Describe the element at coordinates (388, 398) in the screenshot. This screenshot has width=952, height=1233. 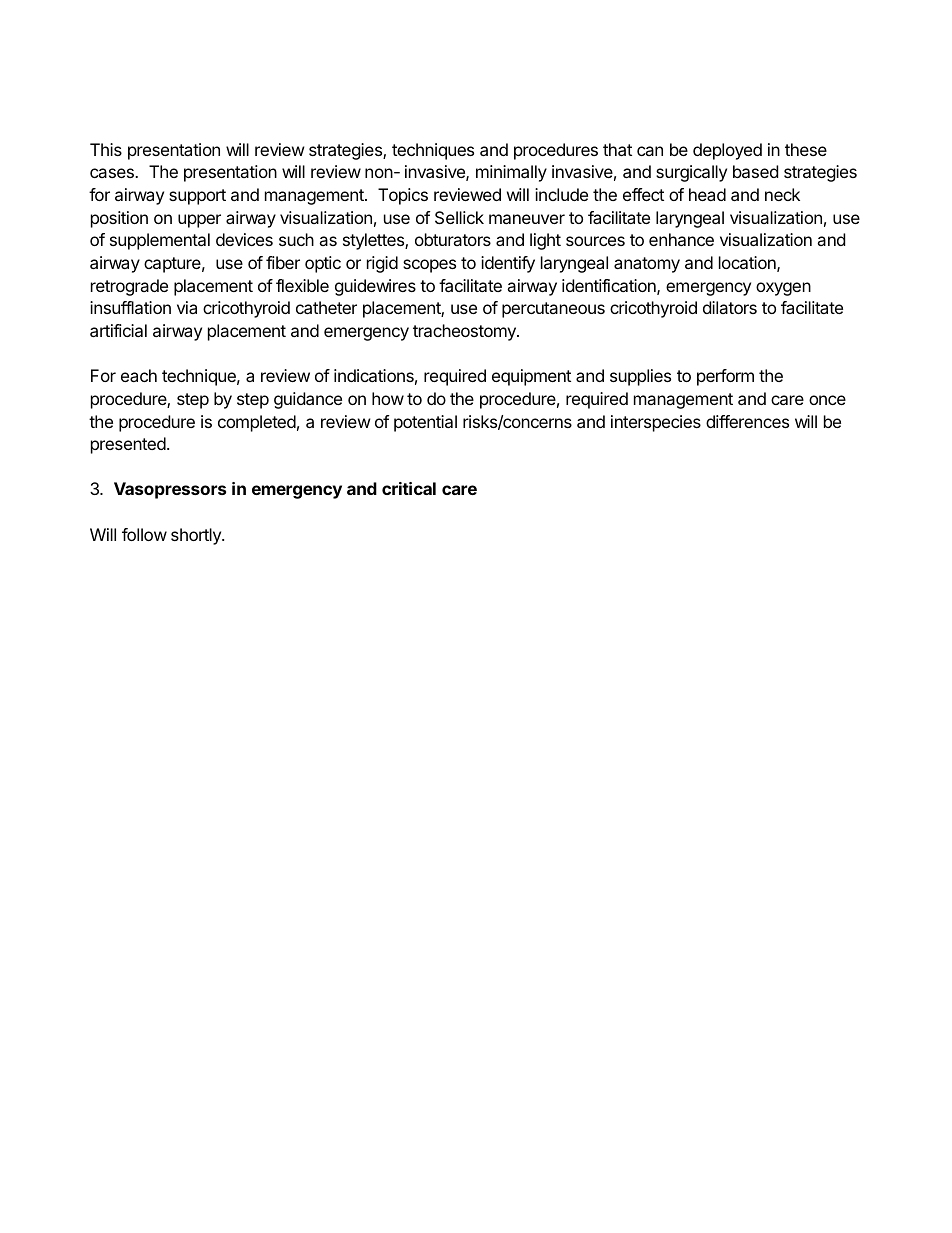
I see `how` at that location.
